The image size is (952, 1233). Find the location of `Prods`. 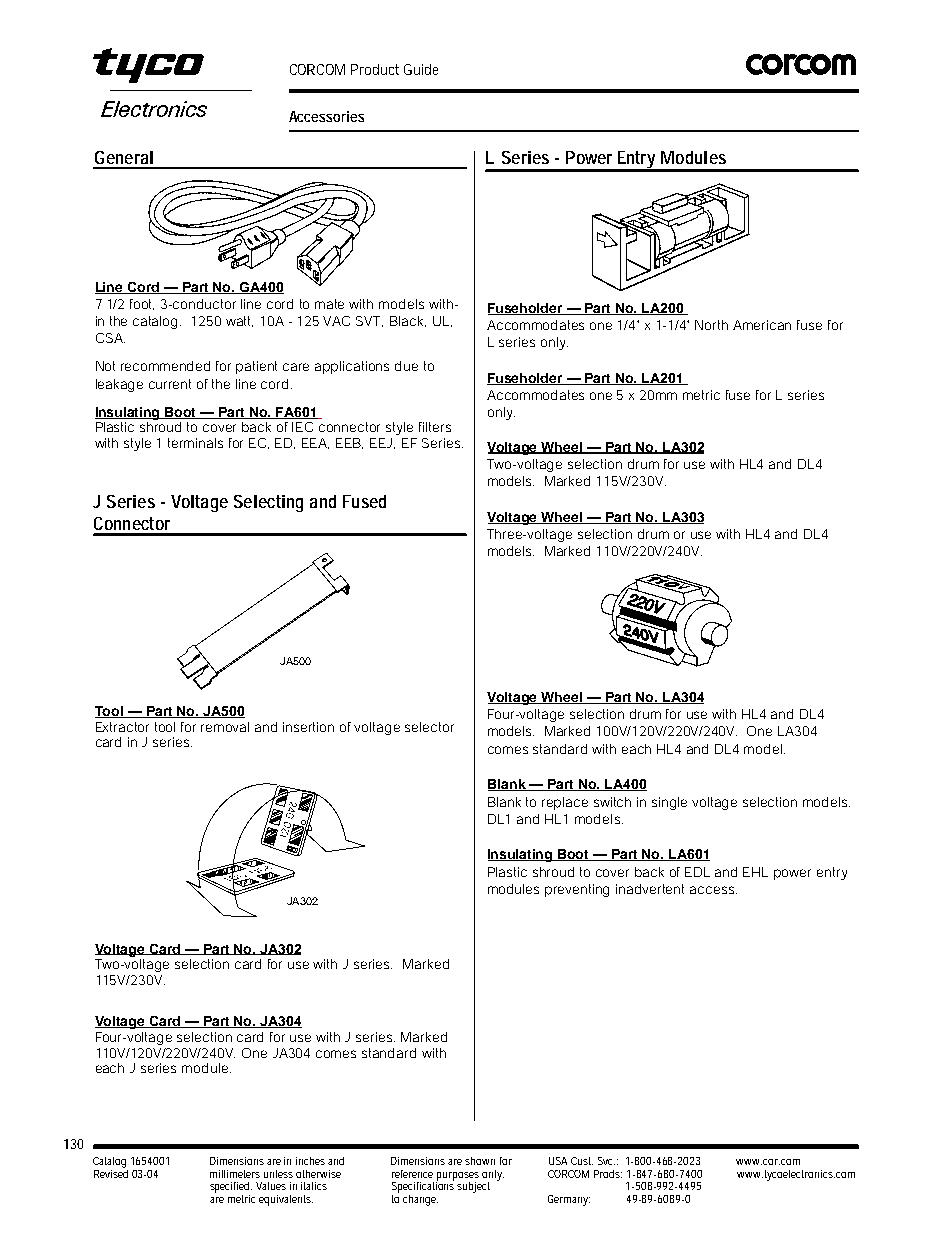

Prods is located at coordinates (608, 1174).
